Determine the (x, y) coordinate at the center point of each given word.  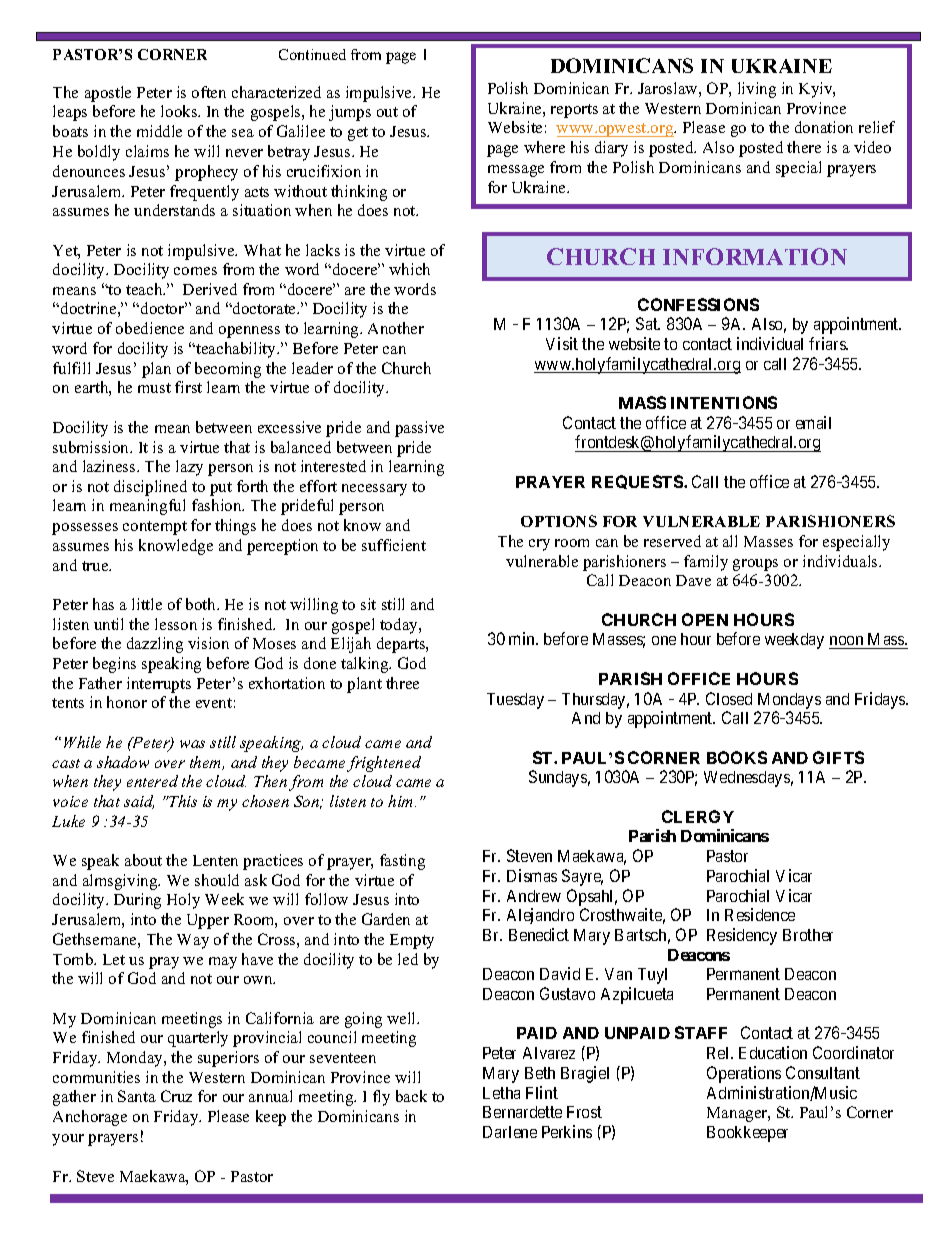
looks (180, 111)
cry (539, 545)
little (147, 604)
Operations (744, 1074)
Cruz (176, 1096)
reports (574, 111)
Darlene (510, 1132)
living (757, 90)
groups (755, 565)
